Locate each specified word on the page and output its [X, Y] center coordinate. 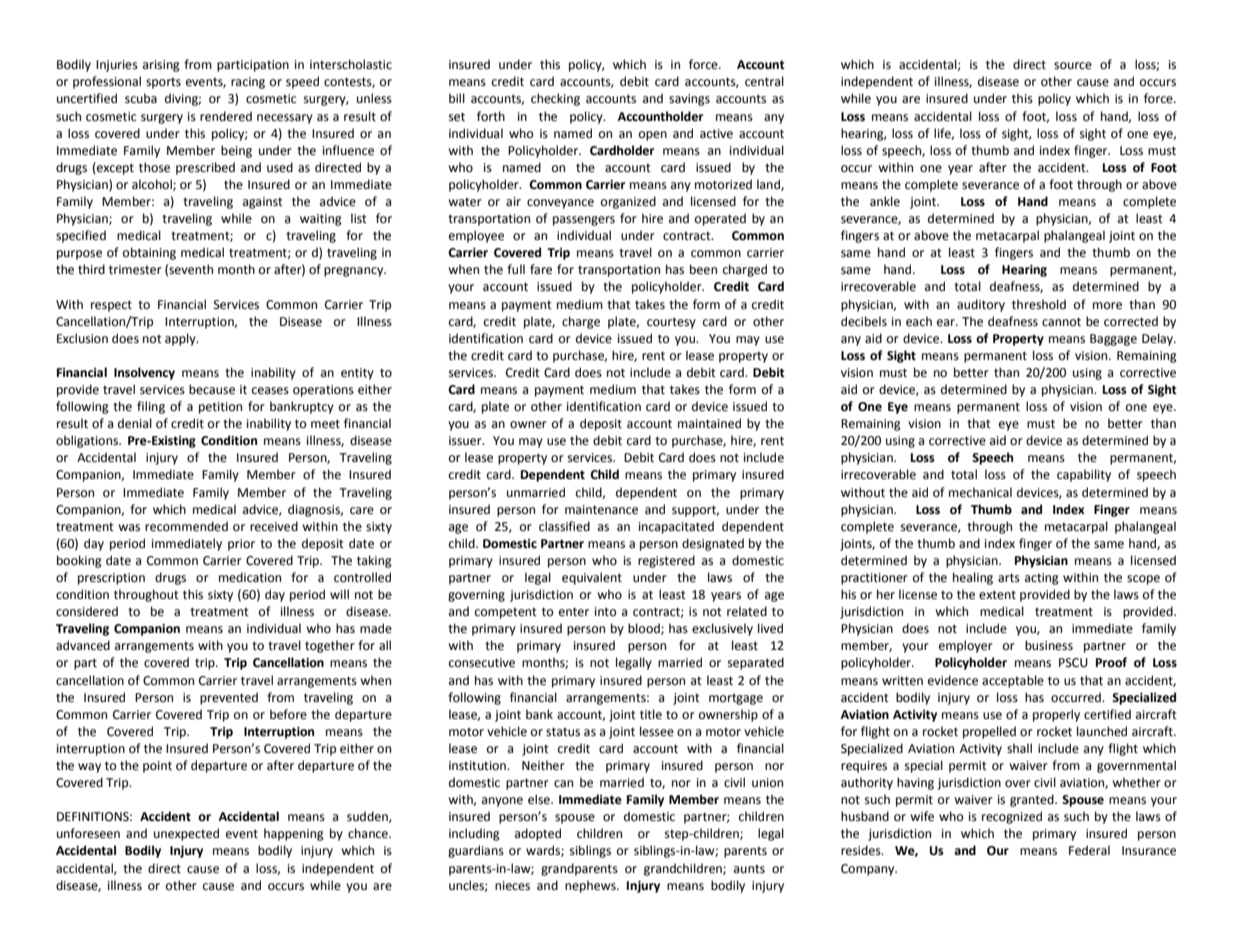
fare [541, 269]
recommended [186, 526]
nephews [591, 886]
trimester [135, 270]
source [1073, 66]
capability [1084, 475]
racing [248, 83]
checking [555, 99]
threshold [1039, 304]
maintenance [601, 510]
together [330, 646]
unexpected [186, 834]
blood [645, 629]
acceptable [1013, 681]
